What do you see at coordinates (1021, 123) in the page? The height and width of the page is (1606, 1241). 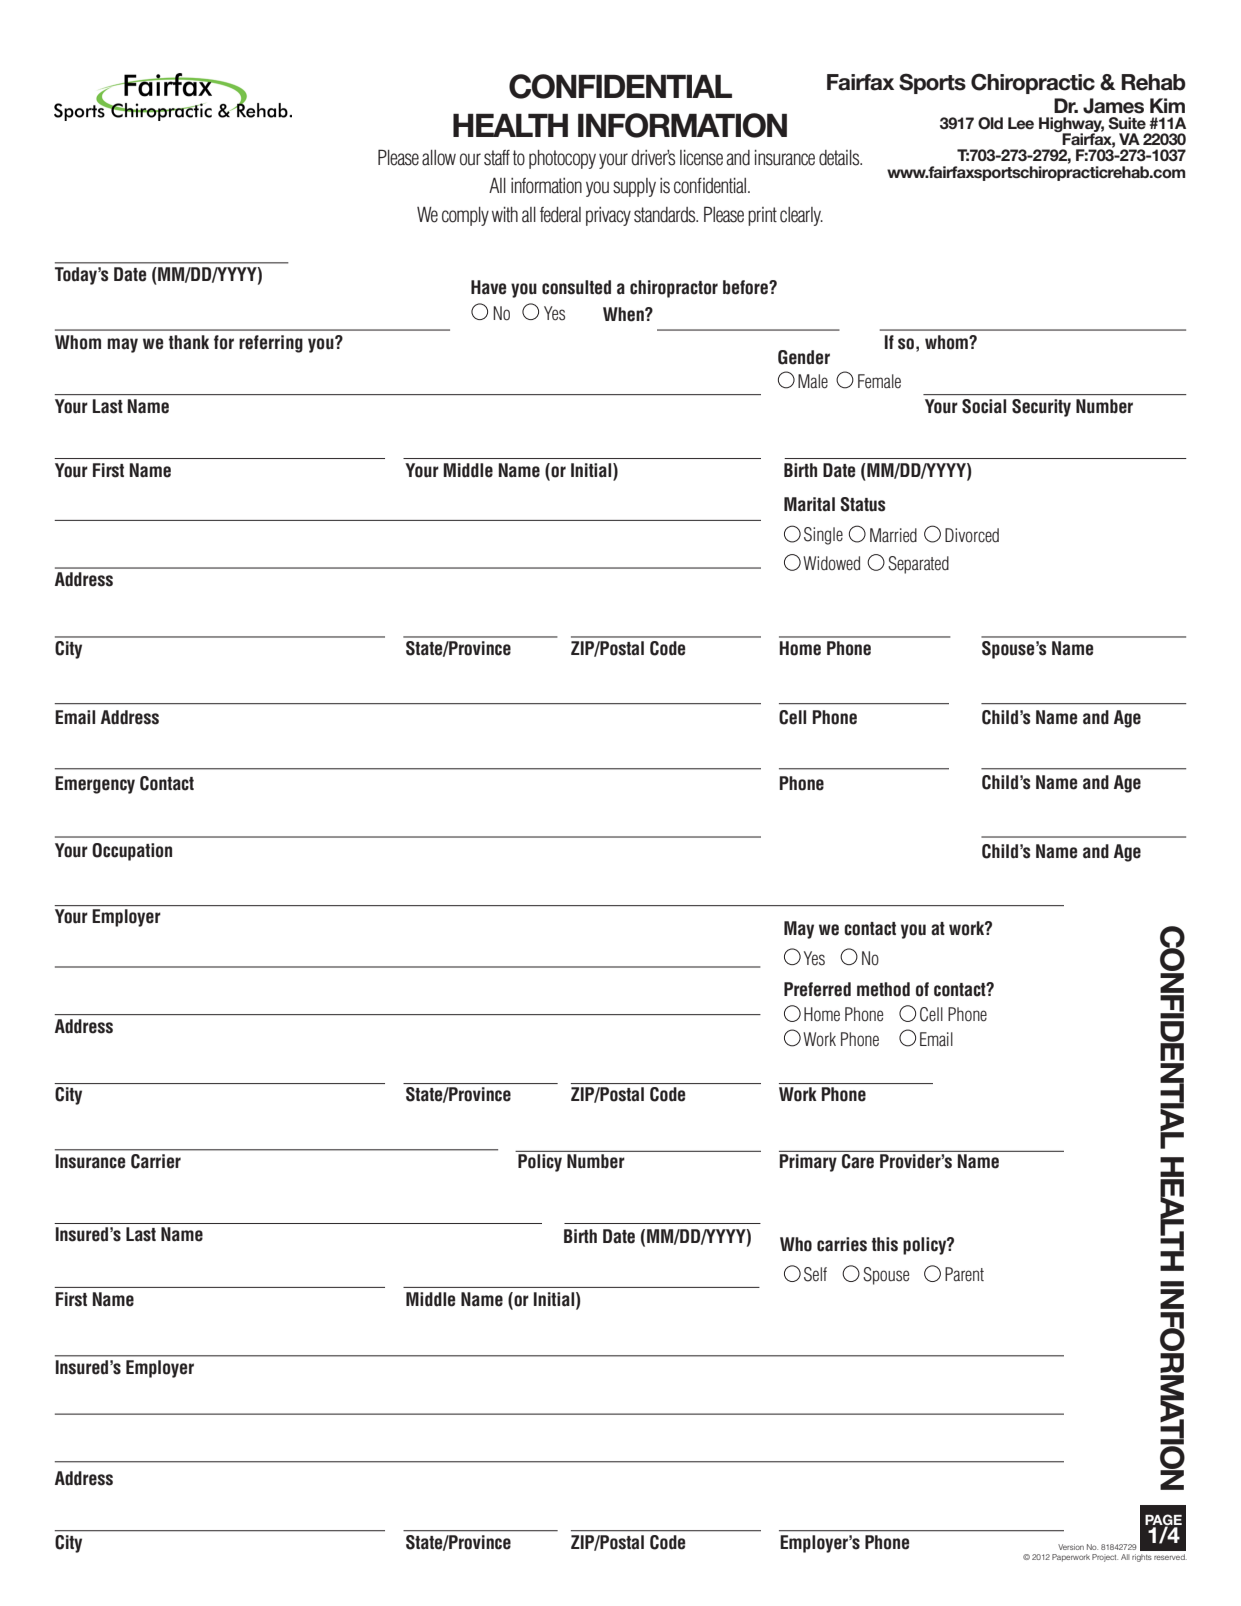 I see `Lee` at bounding box center [1021, 123].
